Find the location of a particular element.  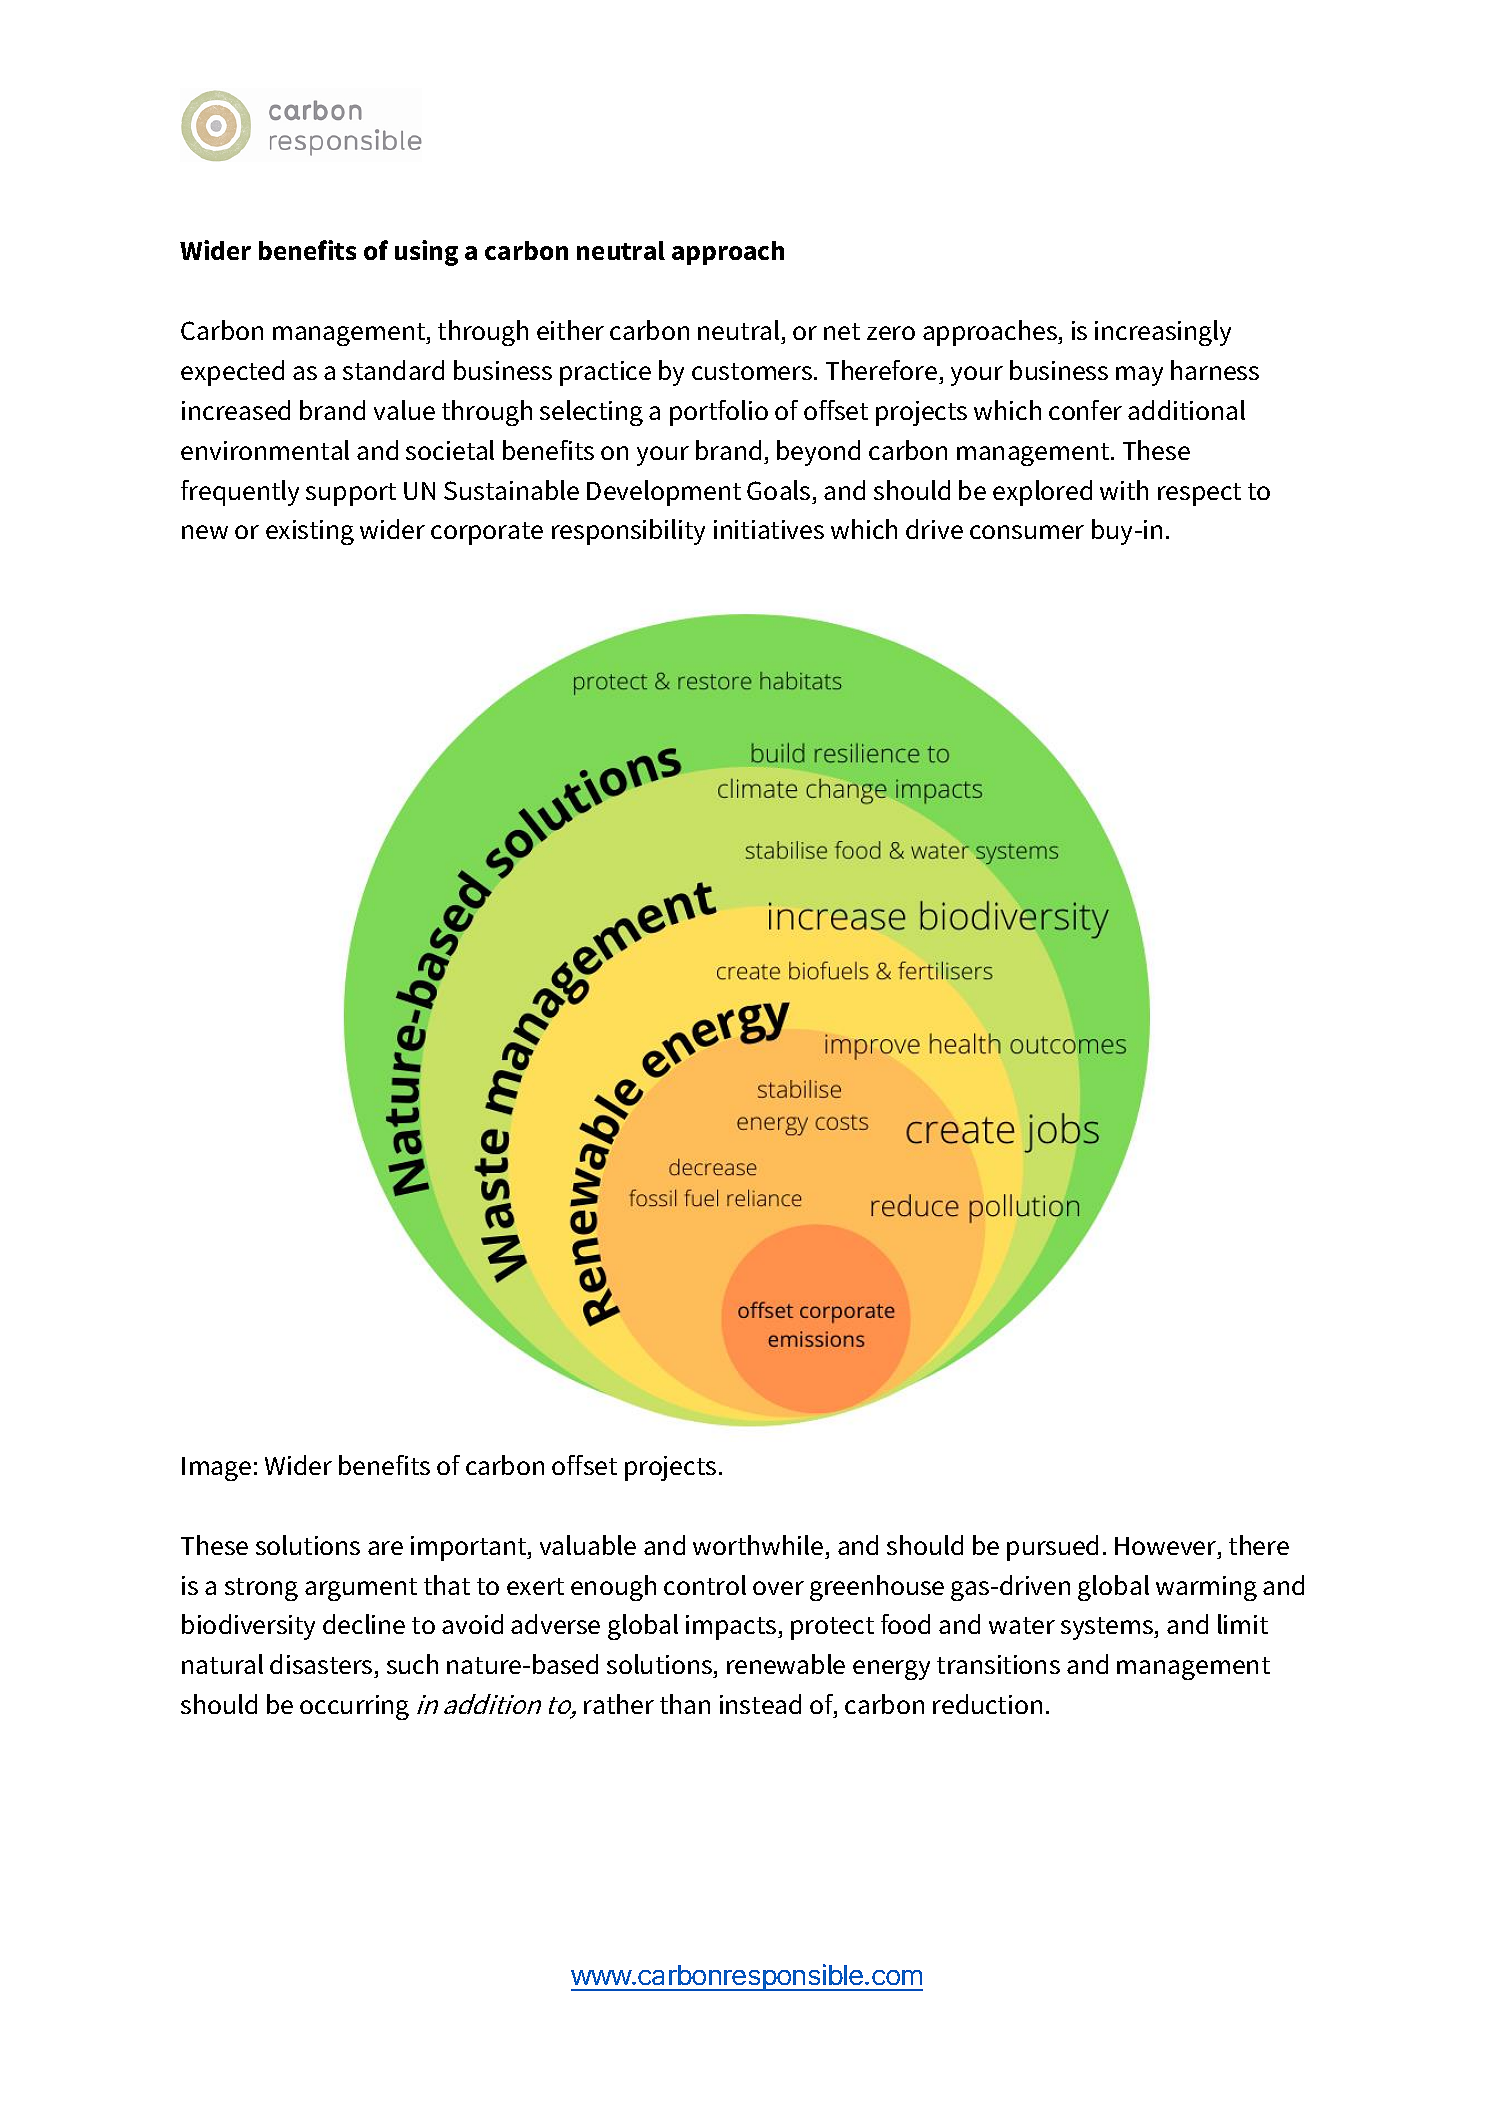

existing is located at coordinates (310, 532).
